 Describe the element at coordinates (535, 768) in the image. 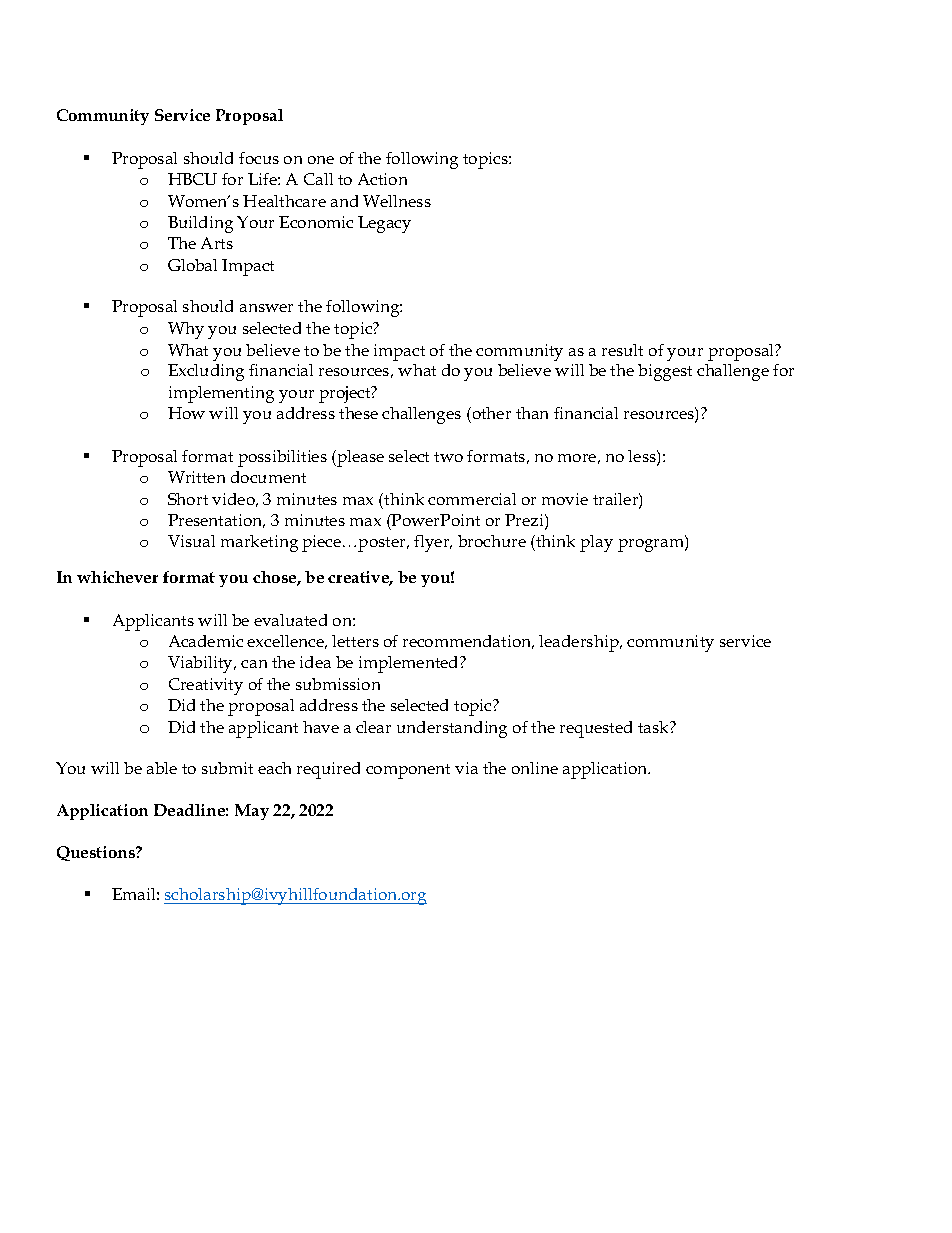

I see `online` at that location.
